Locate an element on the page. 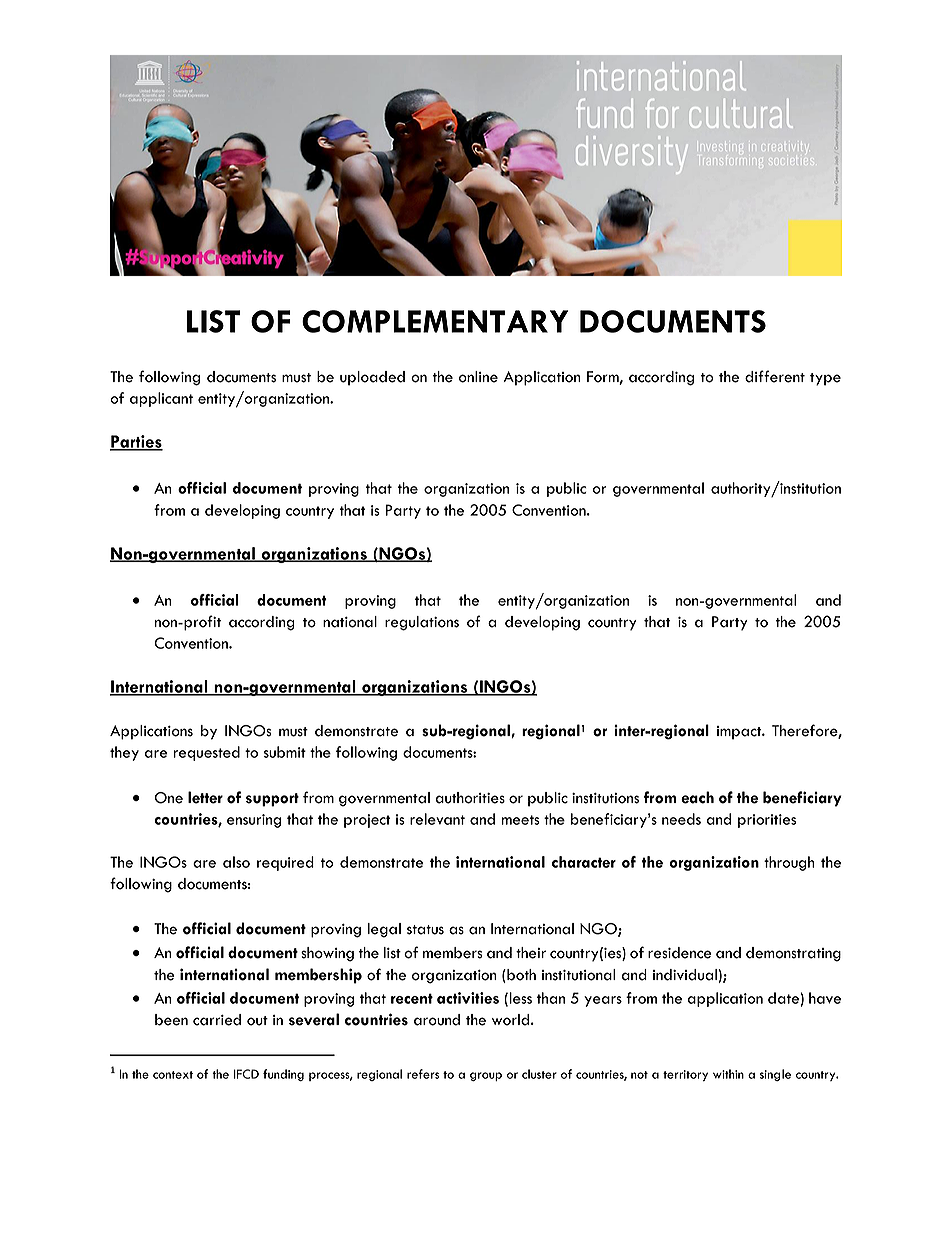  context is located at coordinates (173, 1075).
